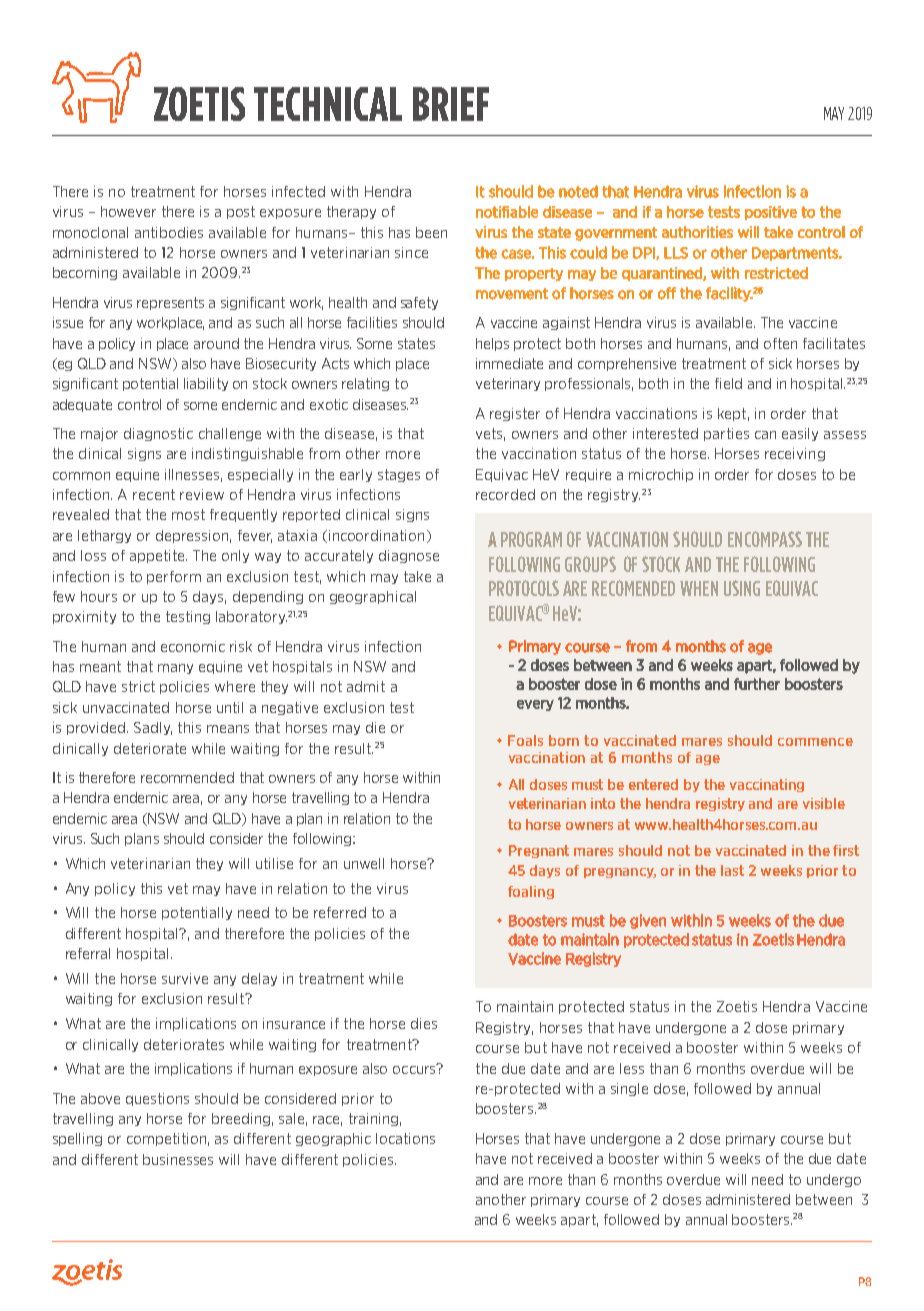 The width and height of the page is (924, 1311). What do you see at coordinates (525, 740) in the page?
I see `Foals` at bounding box center [525, 740].
